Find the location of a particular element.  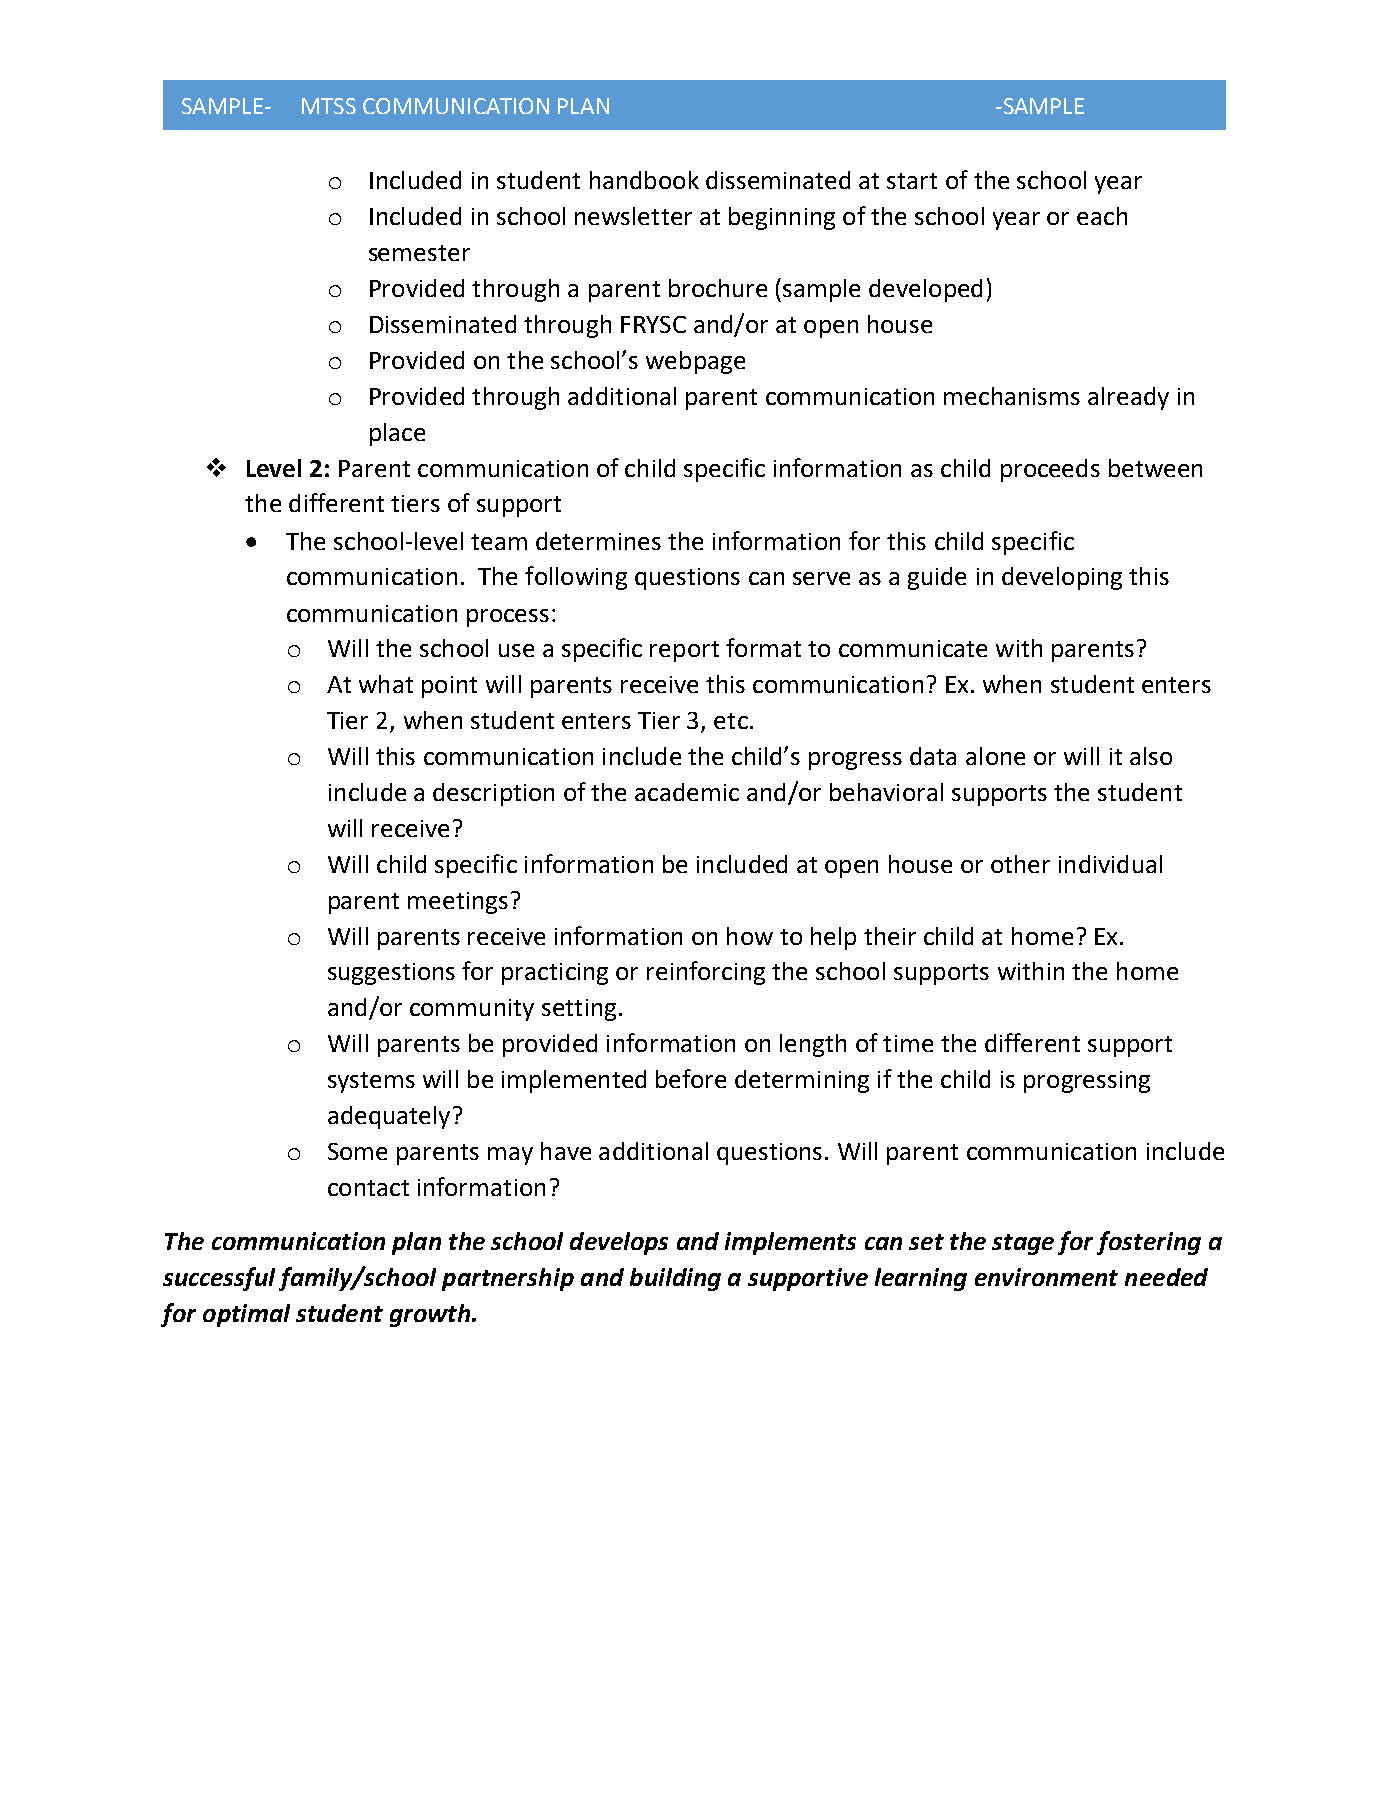

semester is located at coordinates (419, 253).
